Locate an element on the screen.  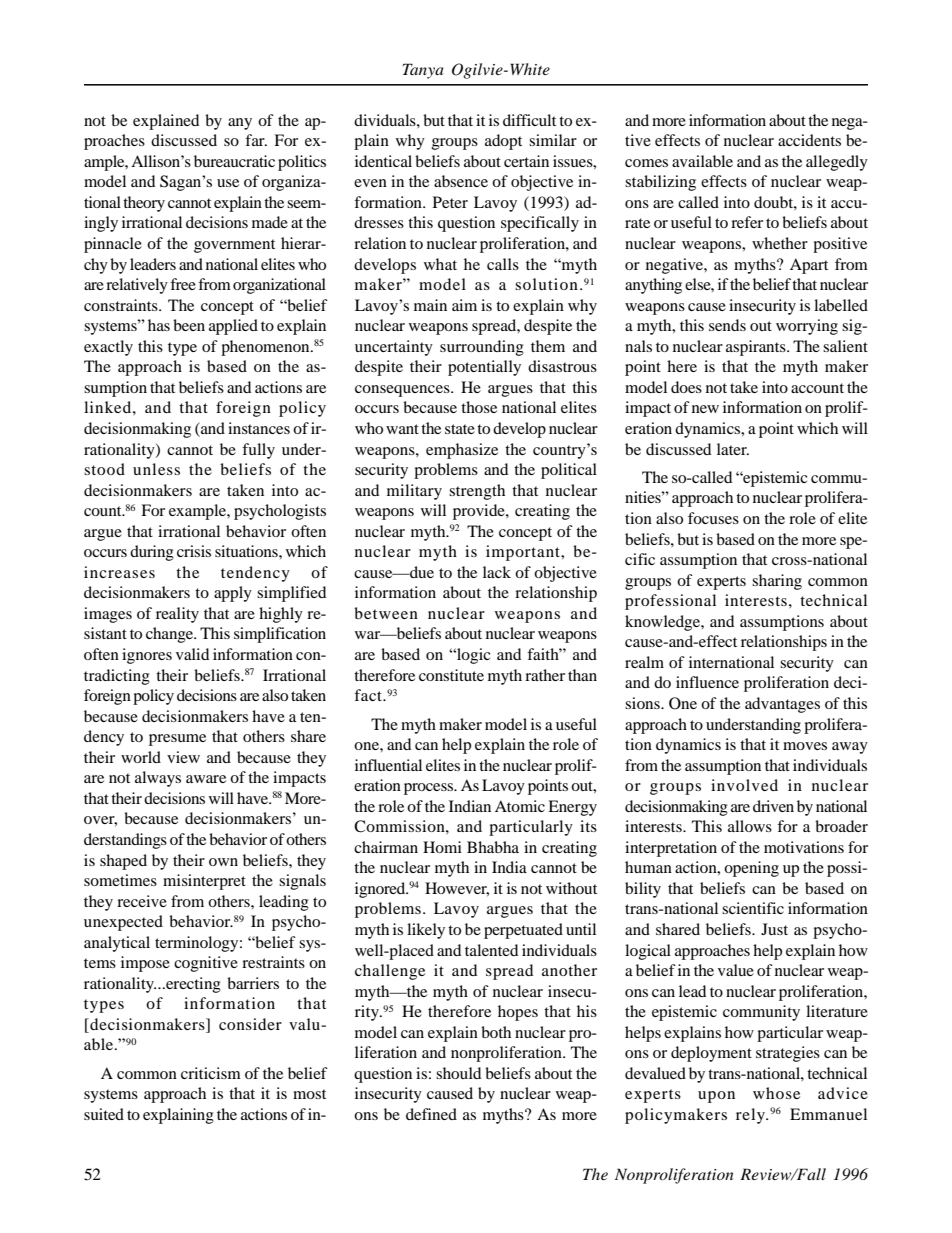
advantages is located at coordinates (782, 705).
